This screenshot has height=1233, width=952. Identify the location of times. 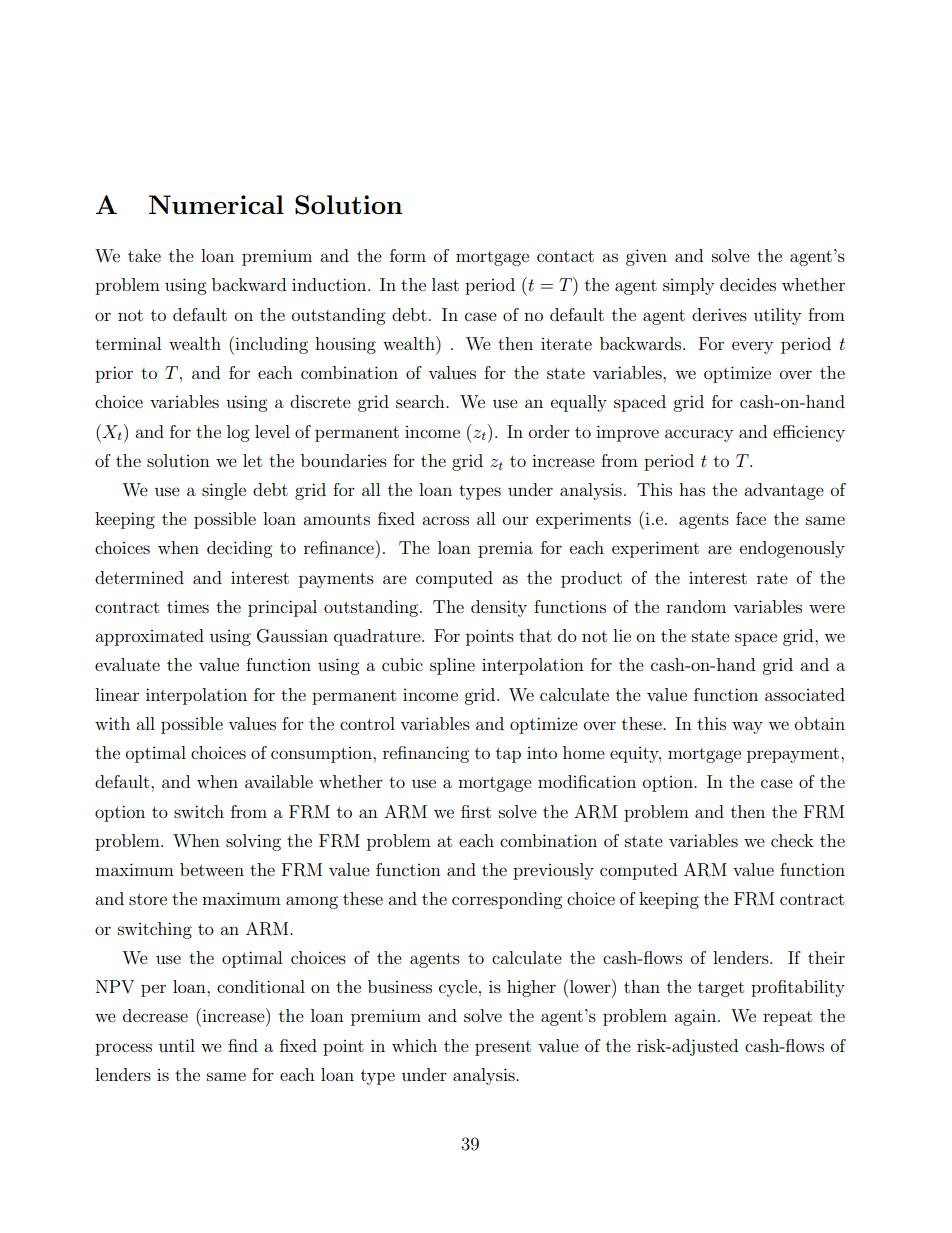
(188, 607).
